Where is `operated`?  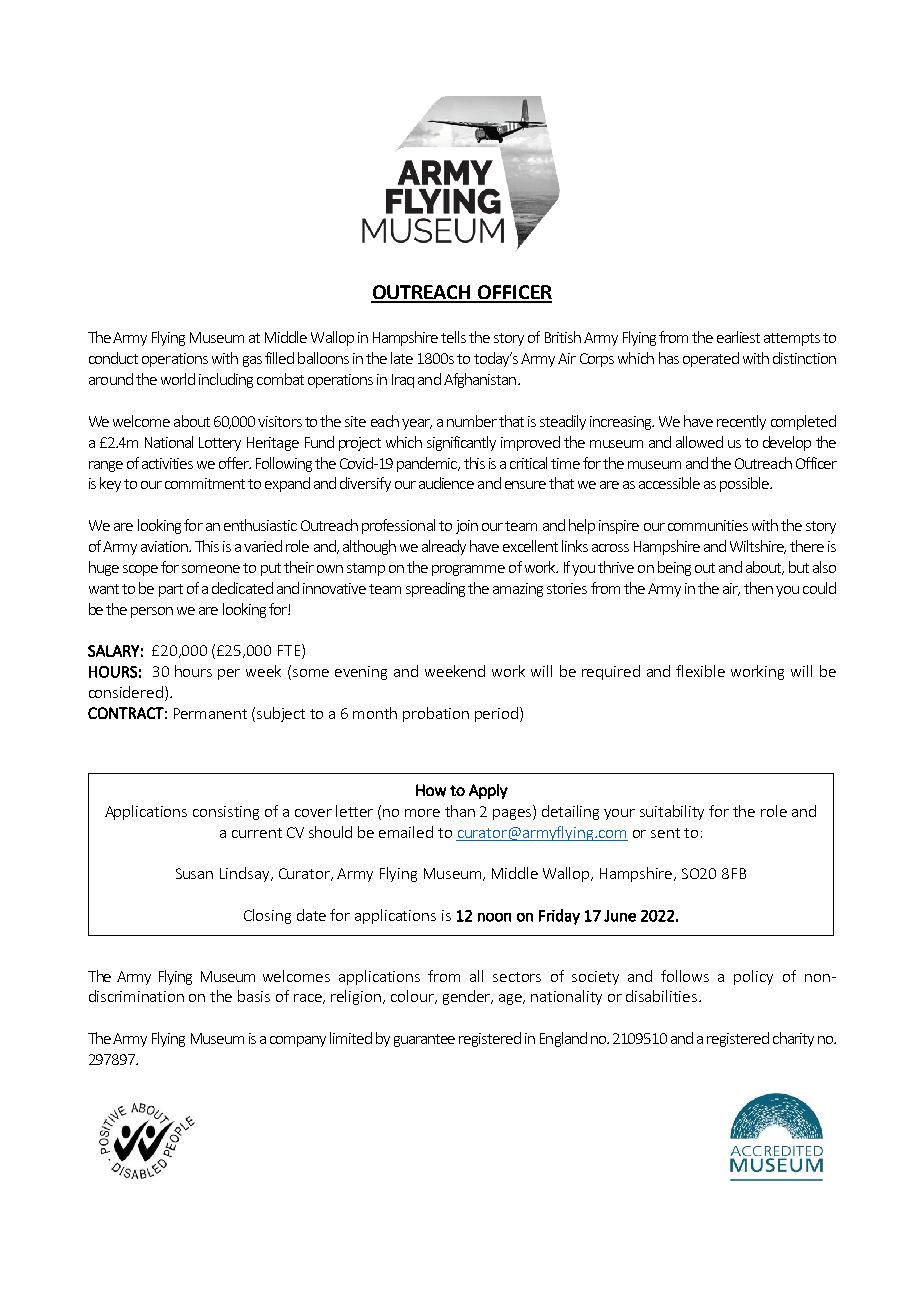
operated is located at coordinates (711, 359).
